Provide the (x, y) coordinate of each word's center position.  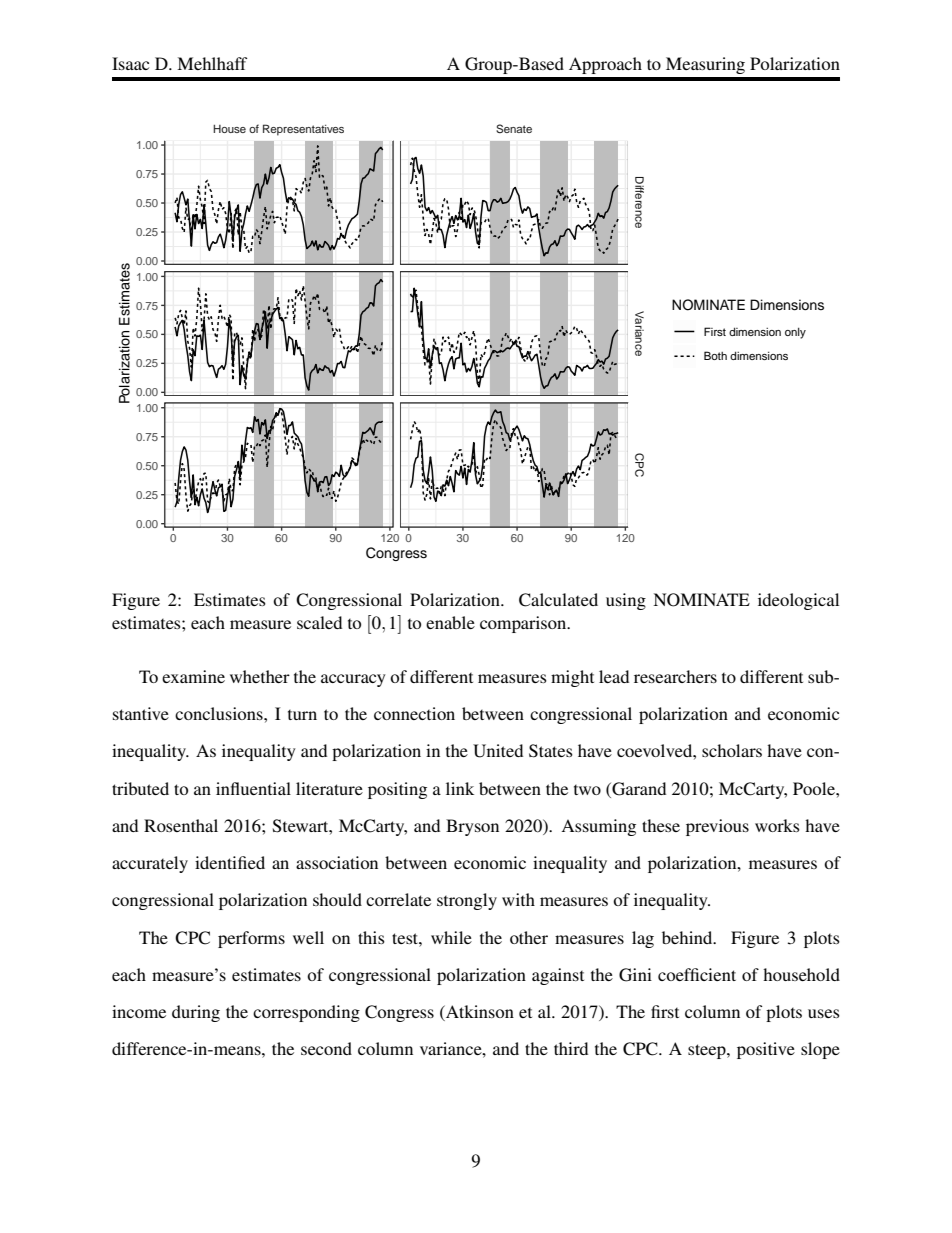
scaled (319, 622)
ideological (798, 601)
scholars (732, 750)
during (196, 1013)
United (498, 751)
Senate (514, 128)
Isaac (130, 63)
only (795, 333)
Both (715, 355)
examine (193, 676)
